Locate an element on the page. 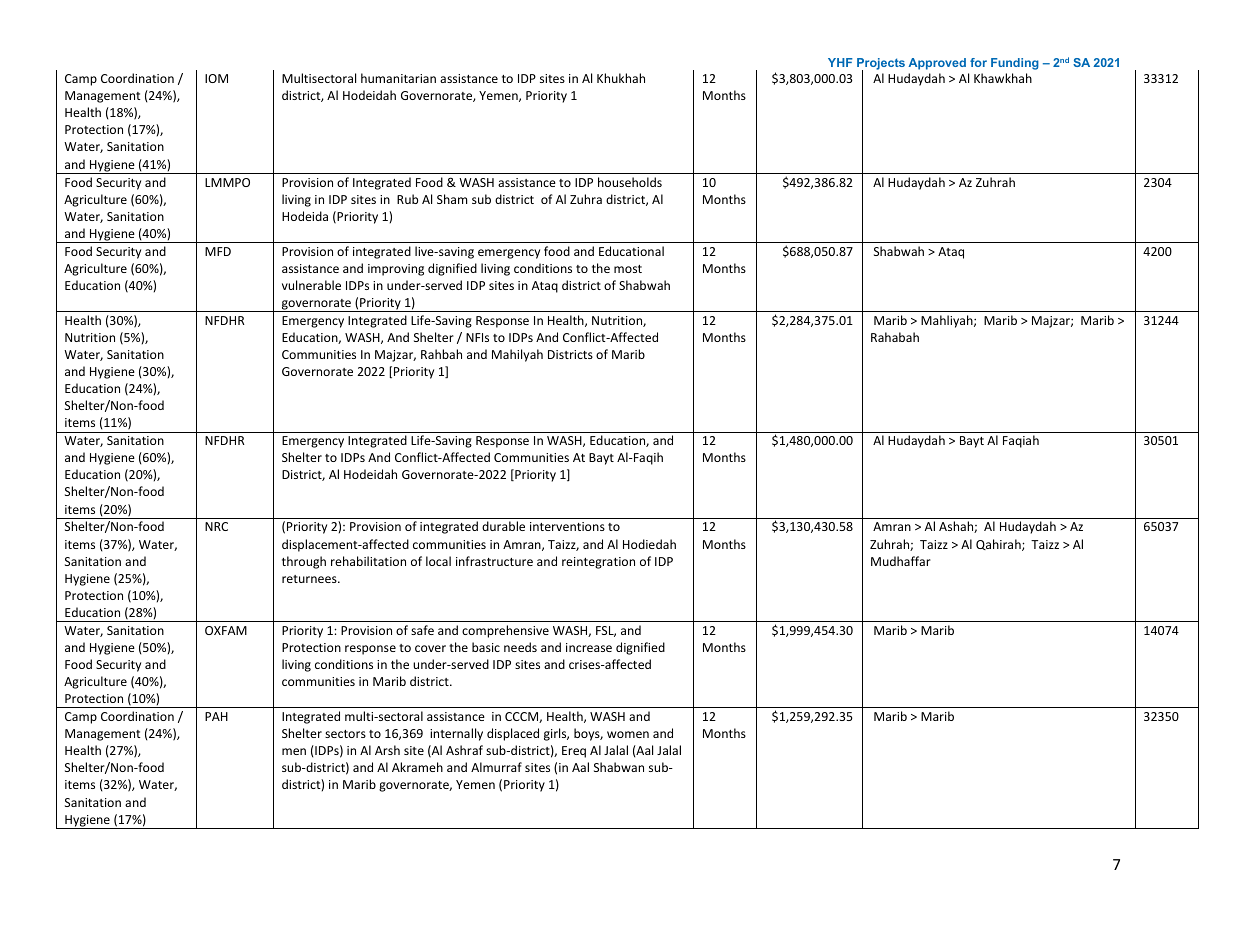  humanitarian is located at coordinates (398, 78).
